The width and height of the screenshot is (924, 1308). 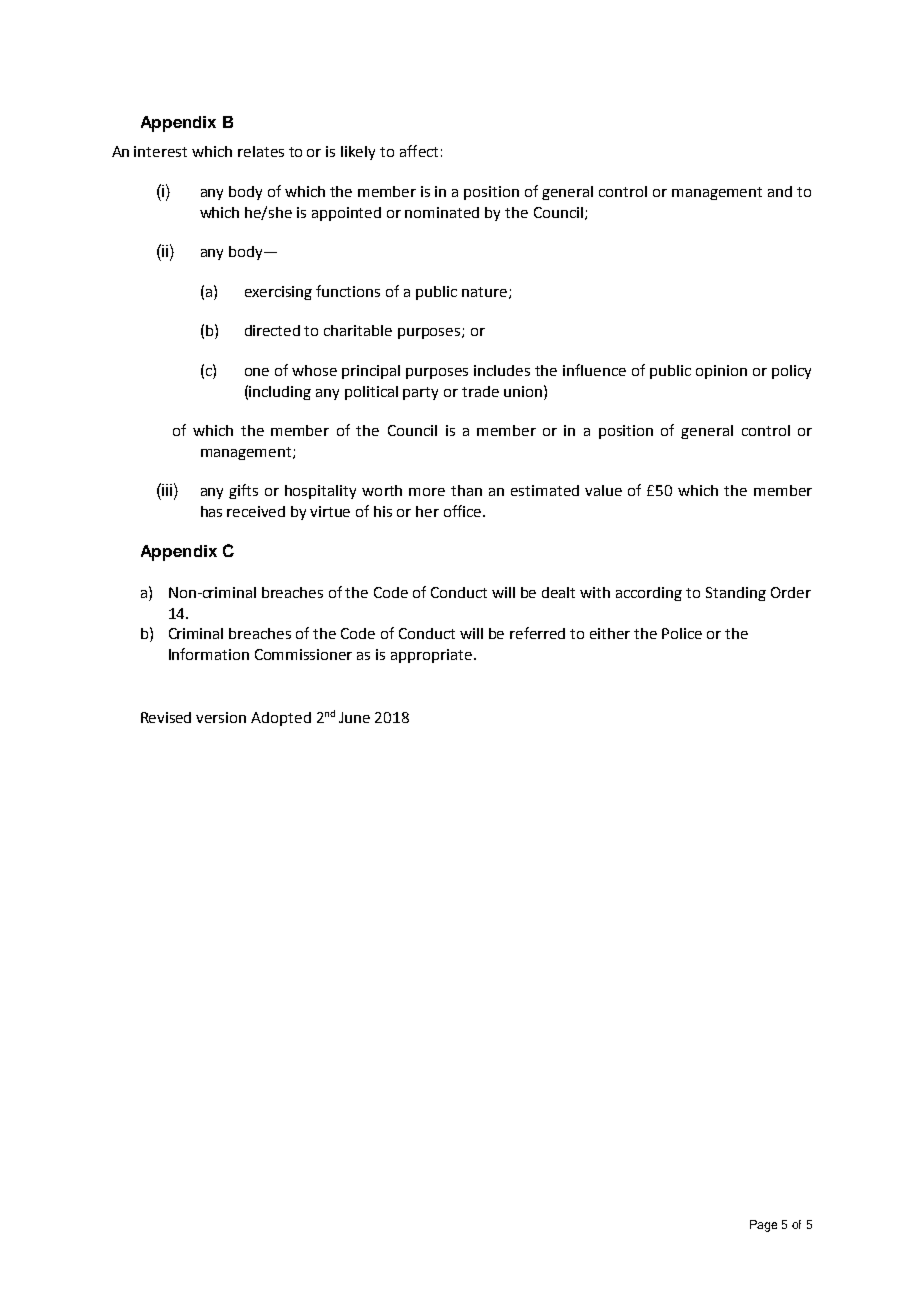 I want to click on relates, so click(x=261, y=151).
